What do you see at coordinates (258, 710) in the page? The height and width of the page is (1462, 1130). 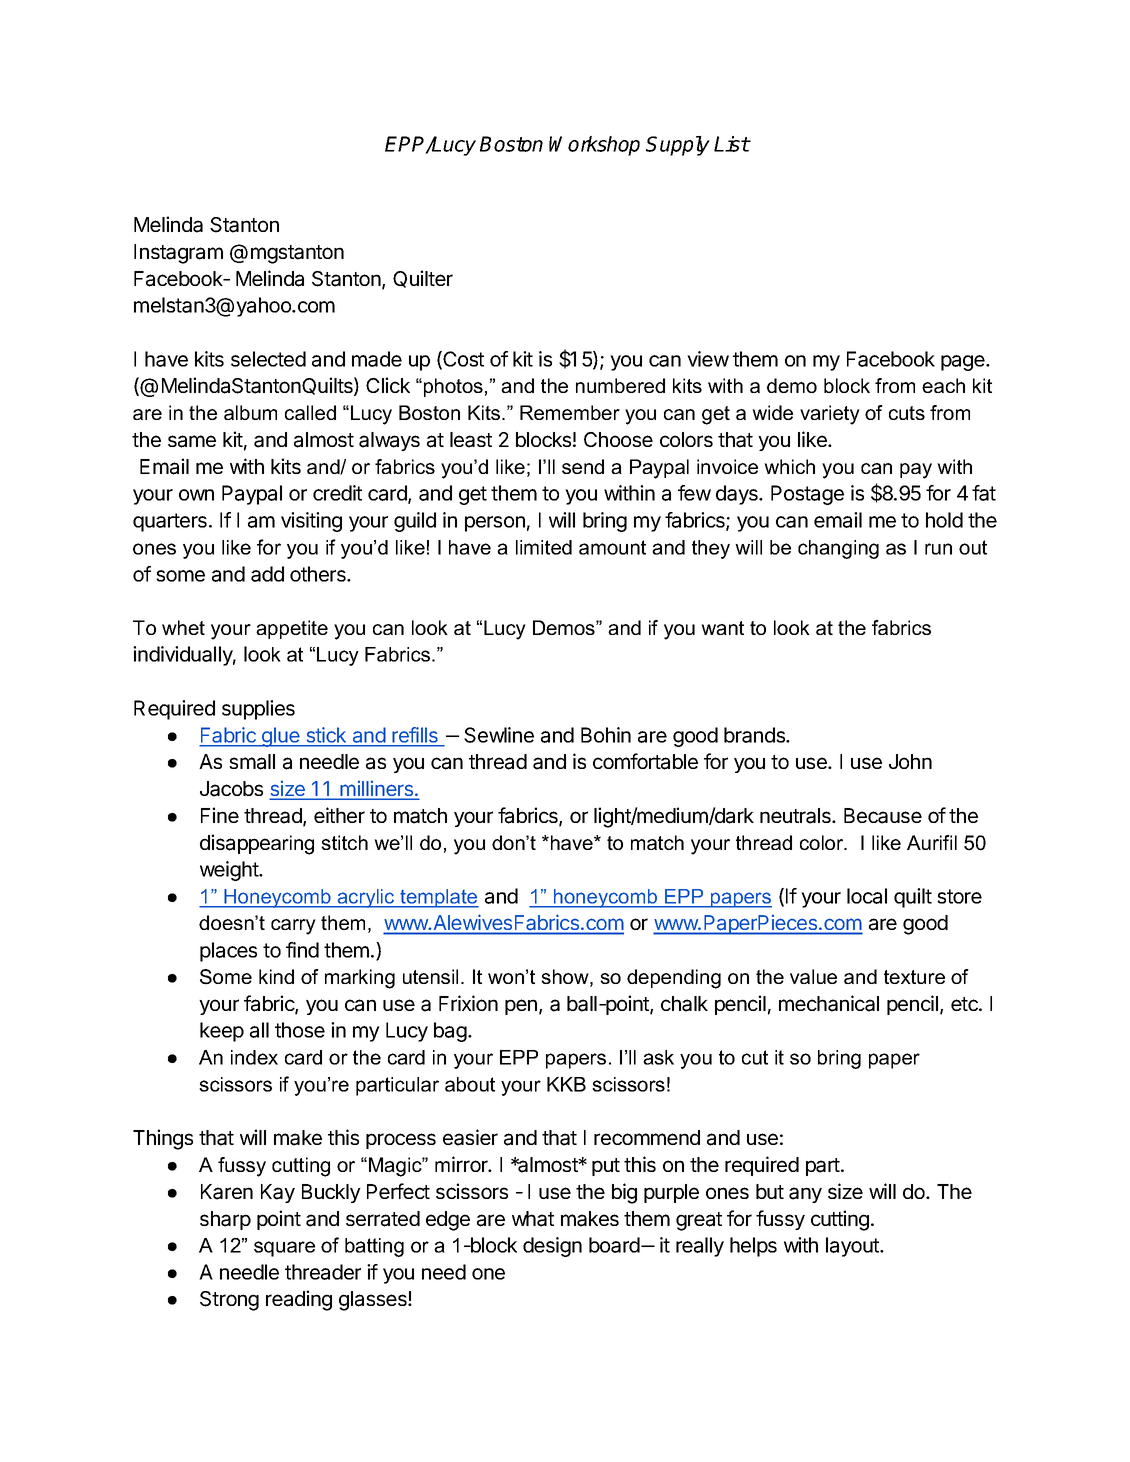 I see `supplies` at bounding box center [258, 710].
